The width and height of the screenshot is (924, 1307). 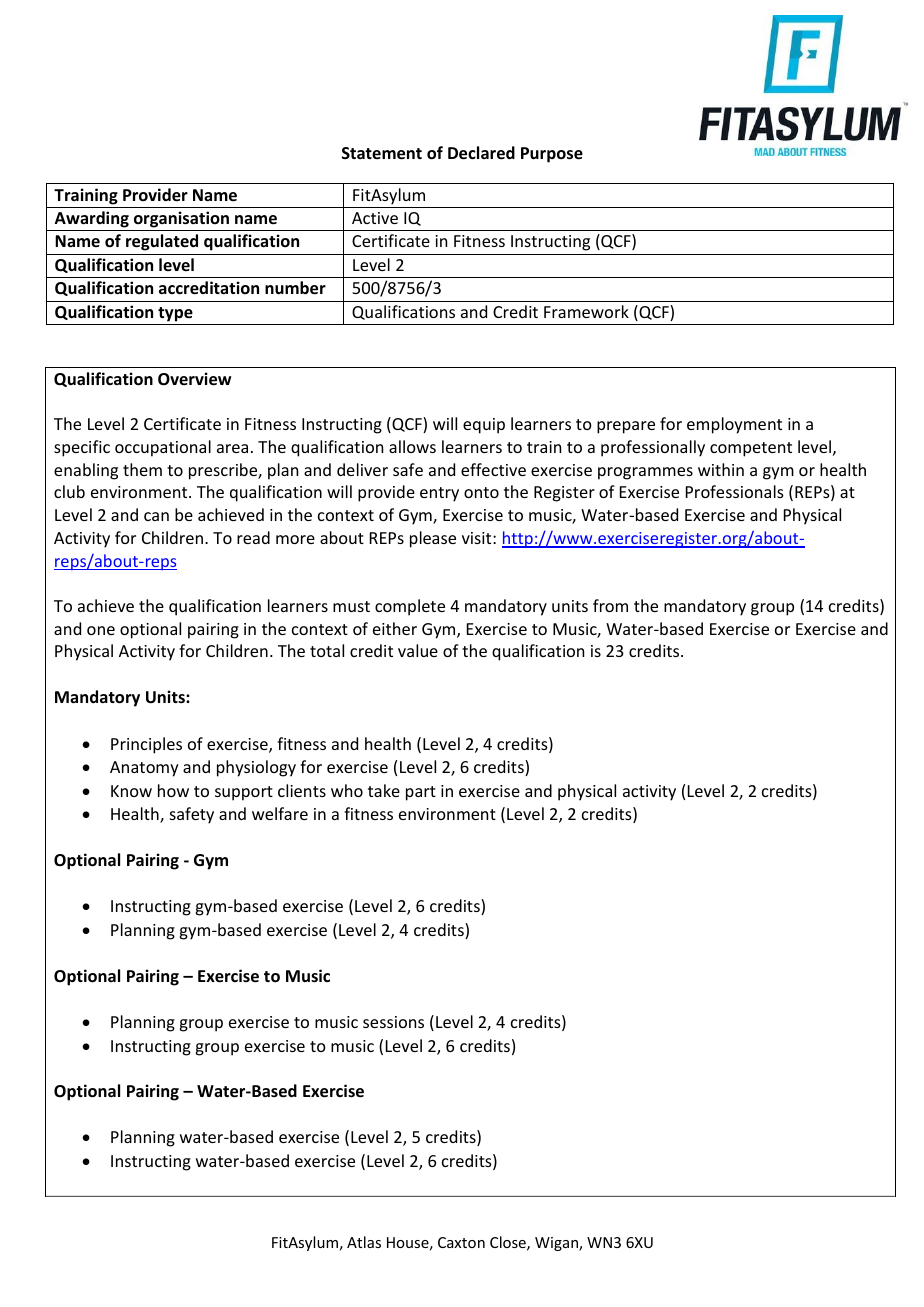 I want to click on allows, so click(x=412, y=446).
